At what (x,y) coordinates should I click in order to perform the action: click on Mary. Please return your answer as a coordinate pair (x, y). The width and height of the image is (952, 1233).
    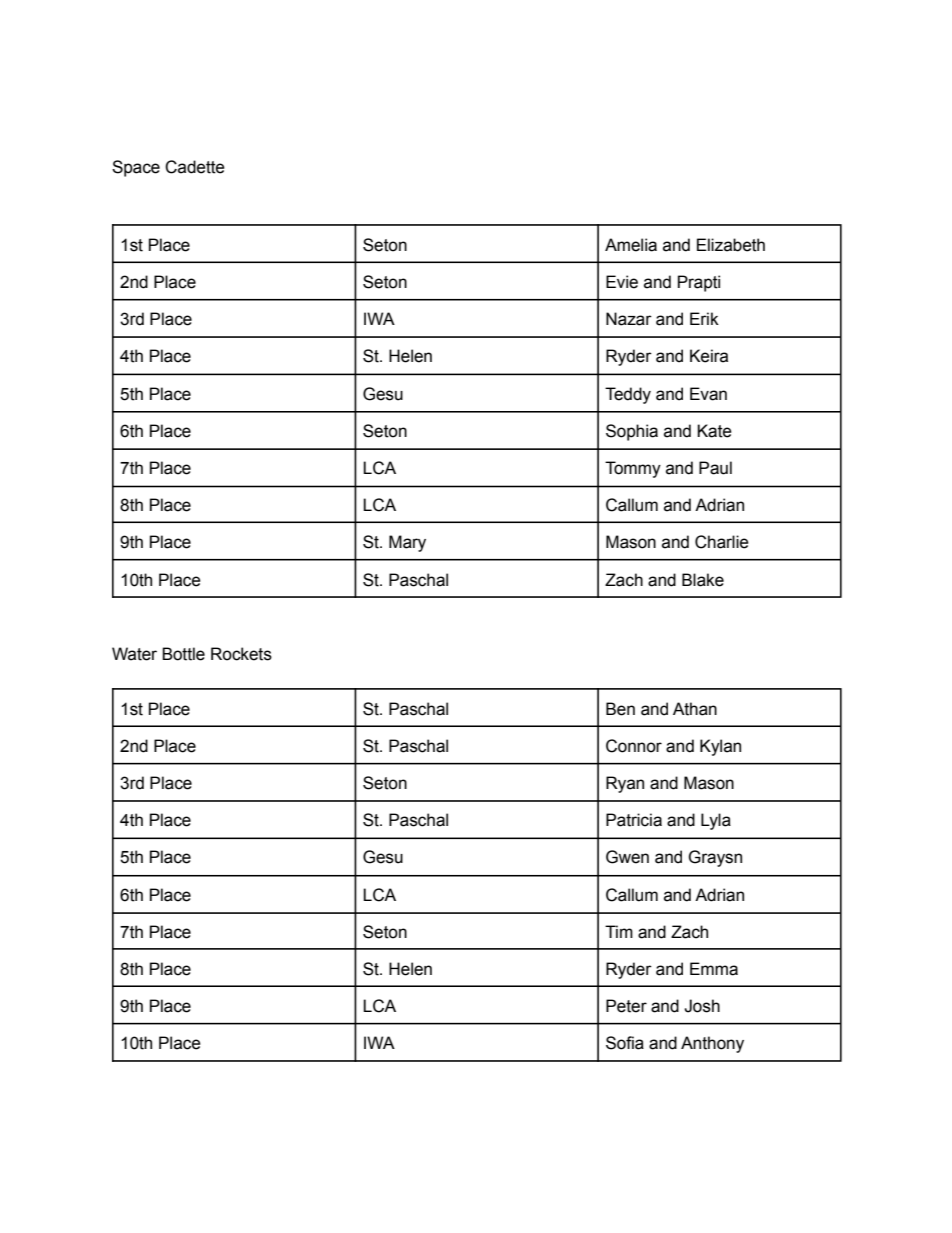
    Looking at the image, I should click on (407, 543).
